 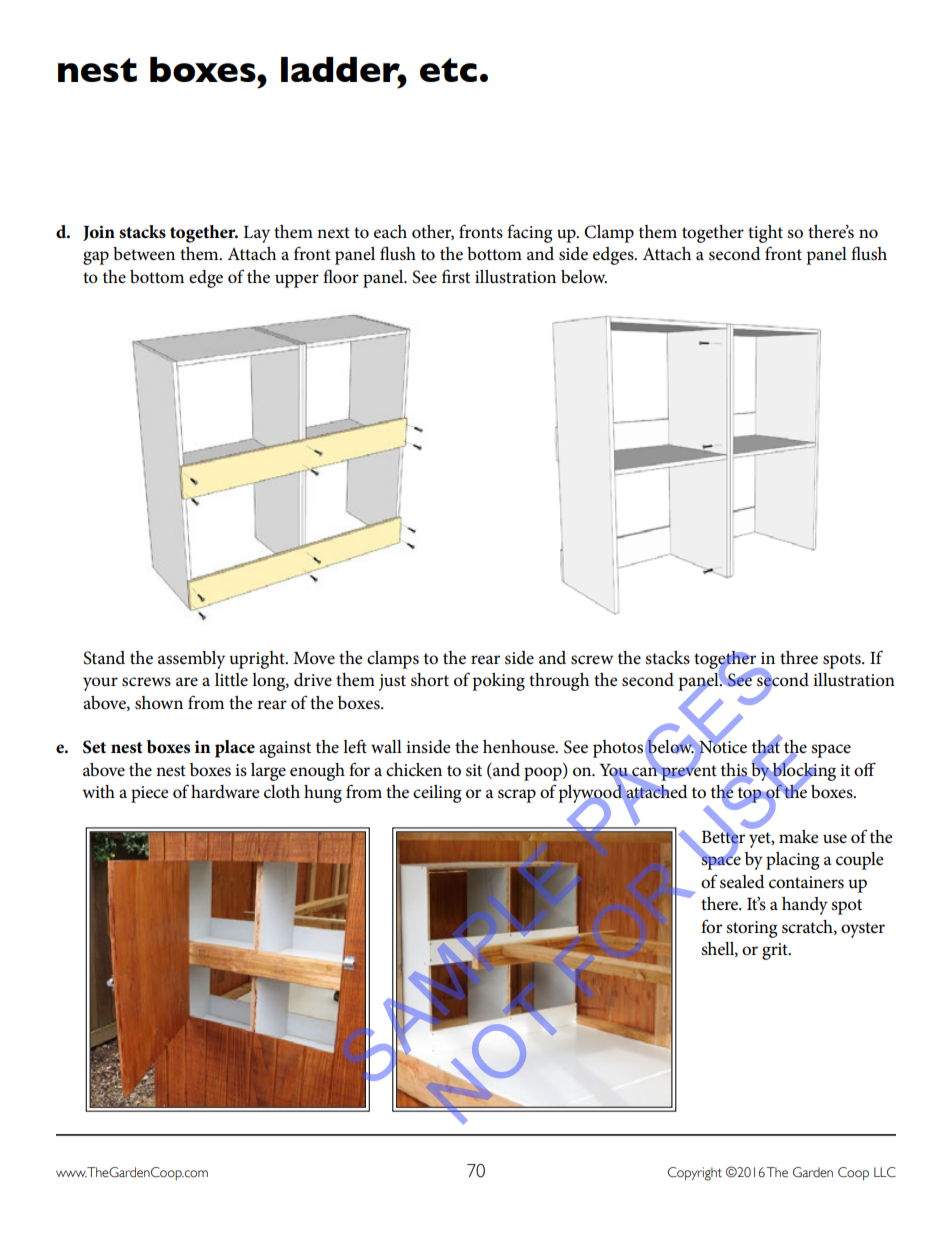 What do you see at coordinates (799, 836) in the screenshot?
I see `make` at bounding box center [799, 836].
